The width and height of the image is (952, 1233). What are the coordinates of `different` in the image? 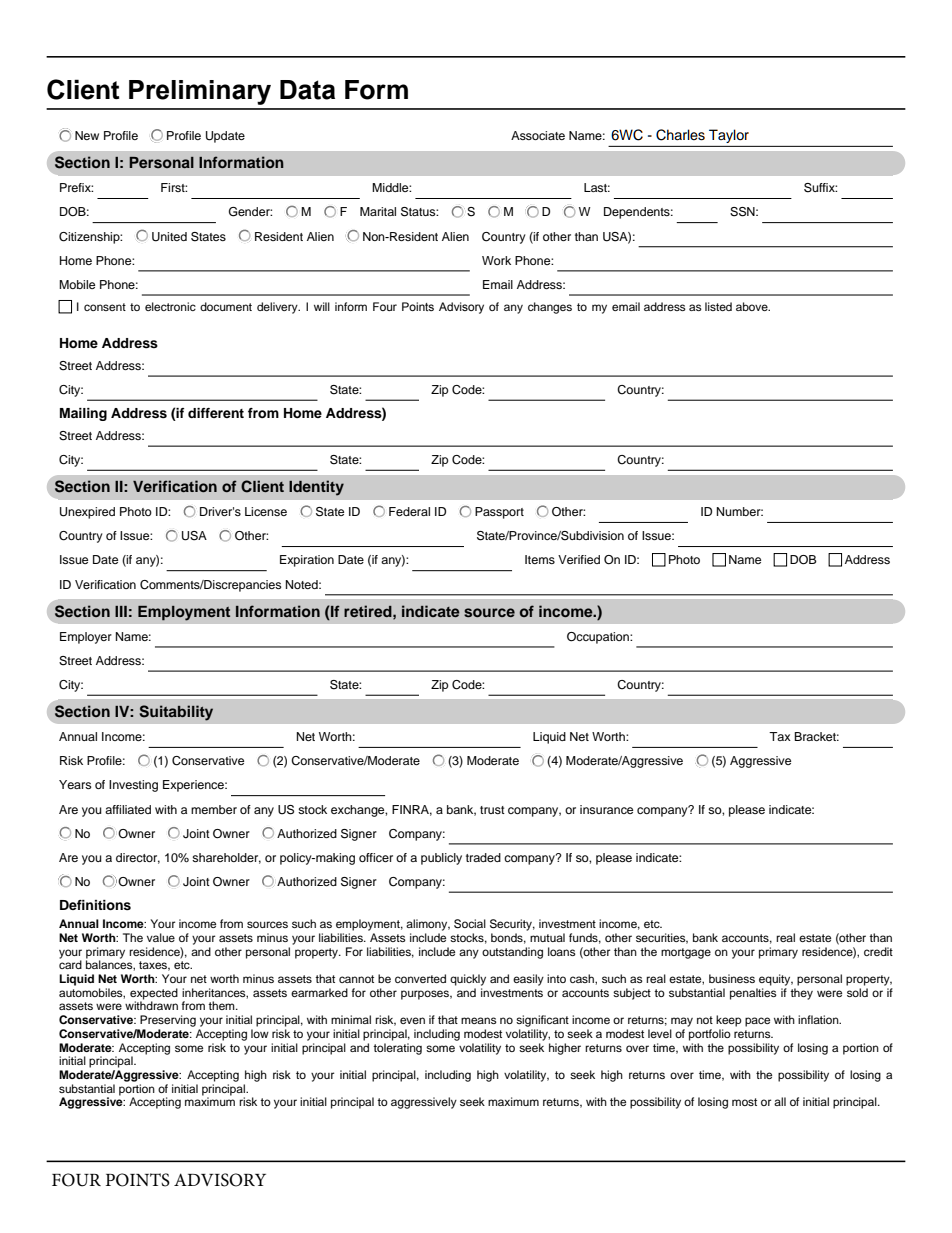 It's located at (216, 413).
